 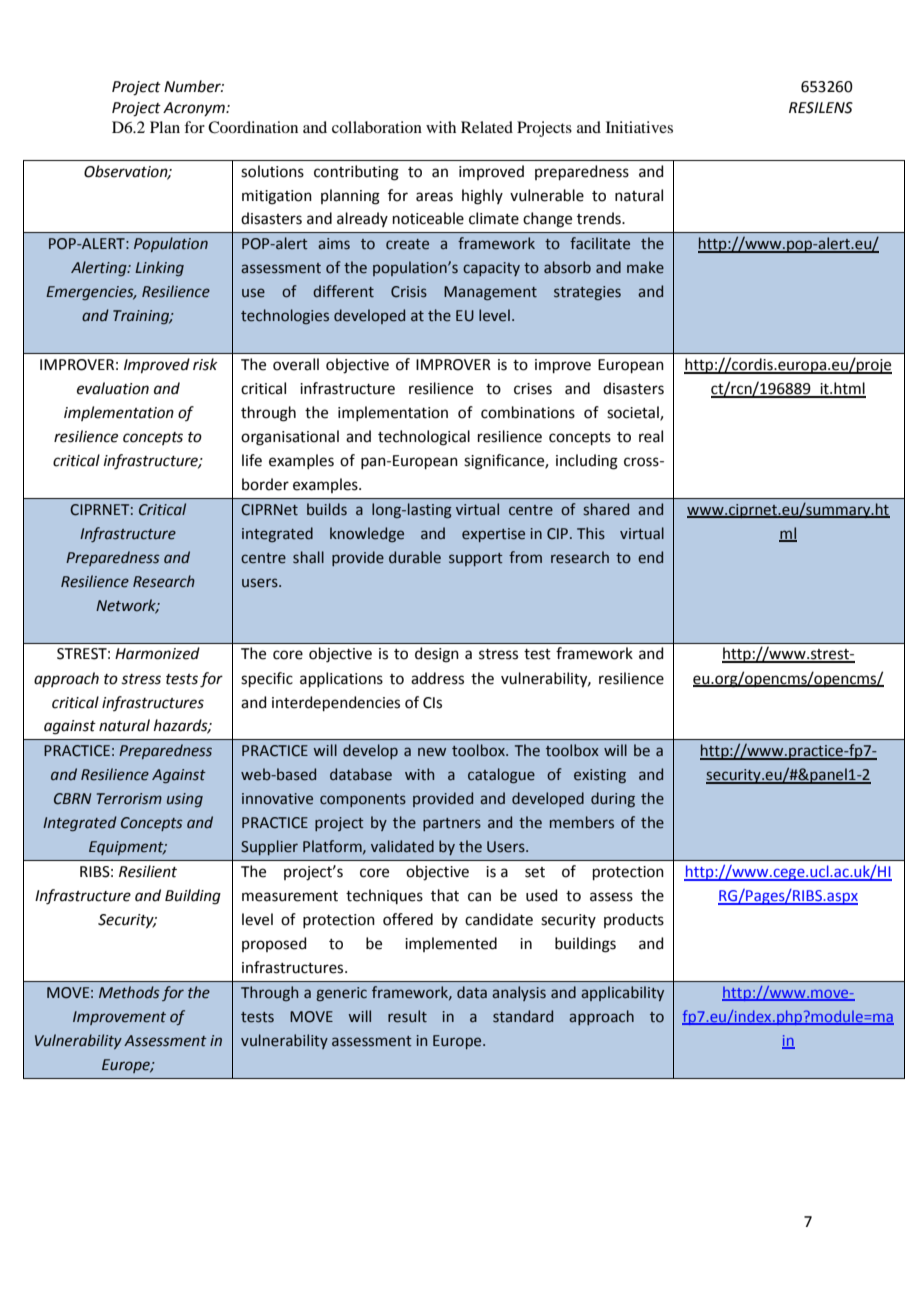 I want to click on Initiatives, so click(x=639, y=127).
